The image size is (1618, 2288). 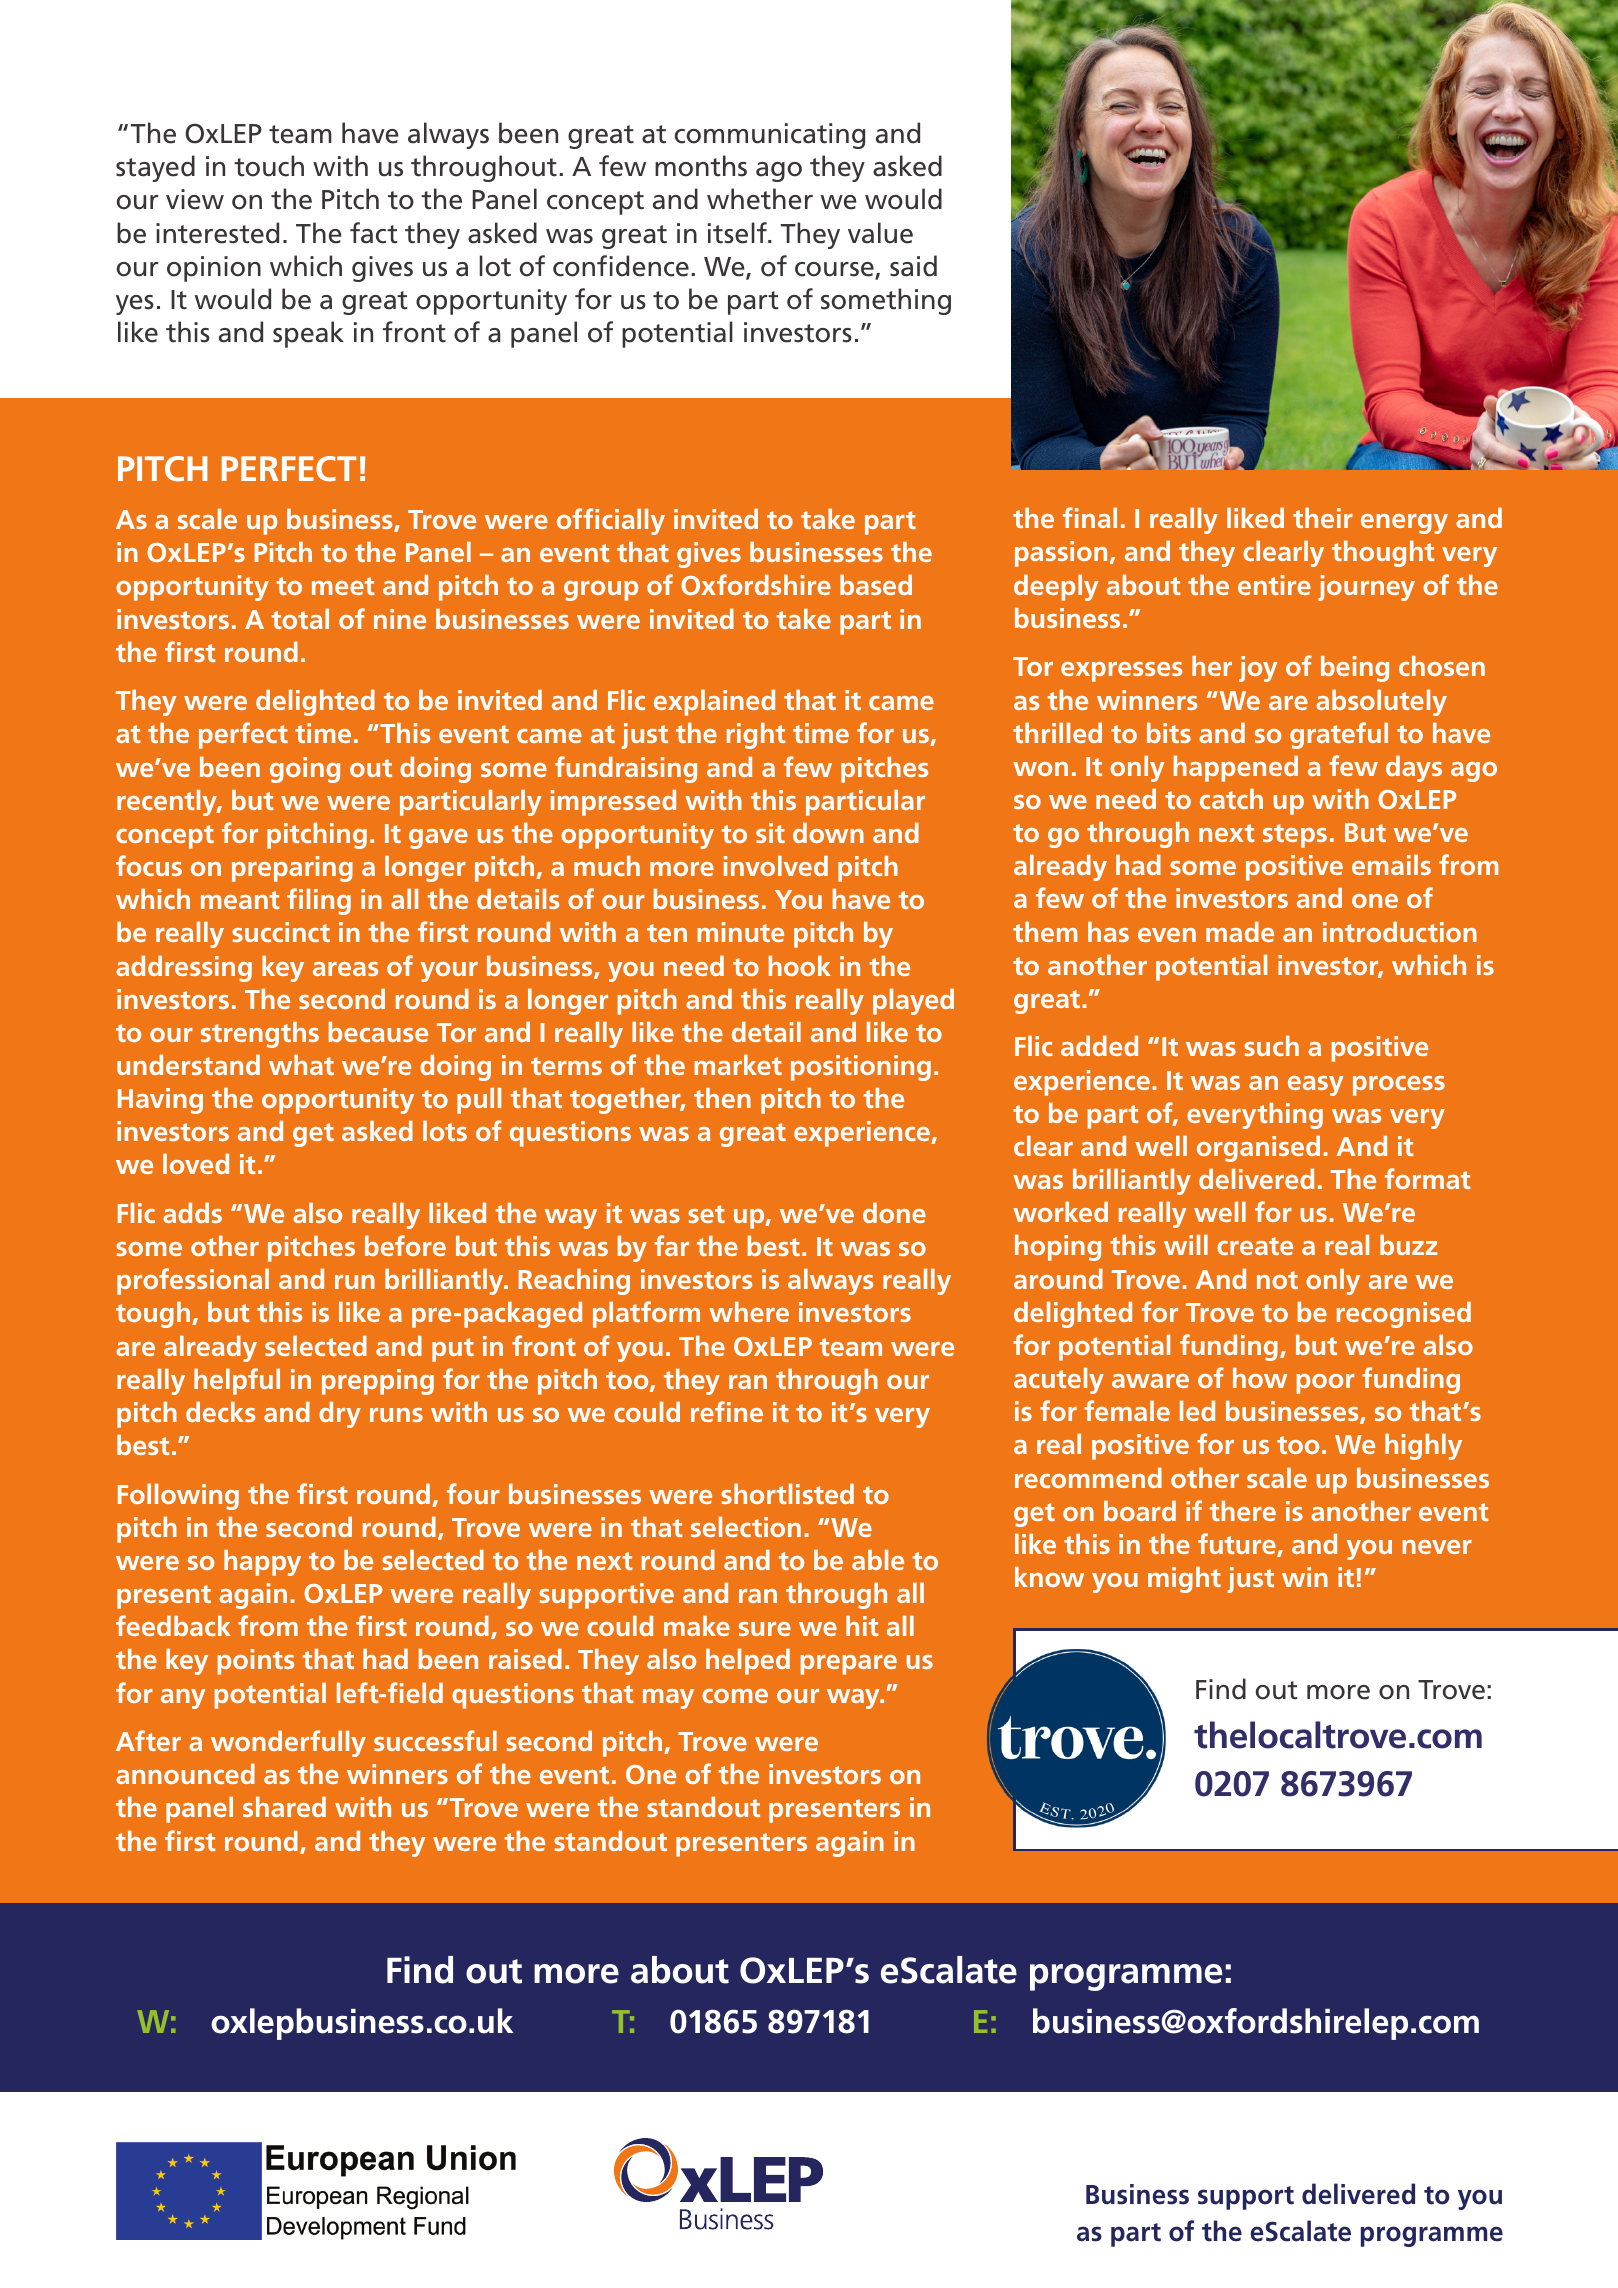 What do you see at coordinates (1240, 932) in the document?
I see `made` at bounding box center [1240, 932].
